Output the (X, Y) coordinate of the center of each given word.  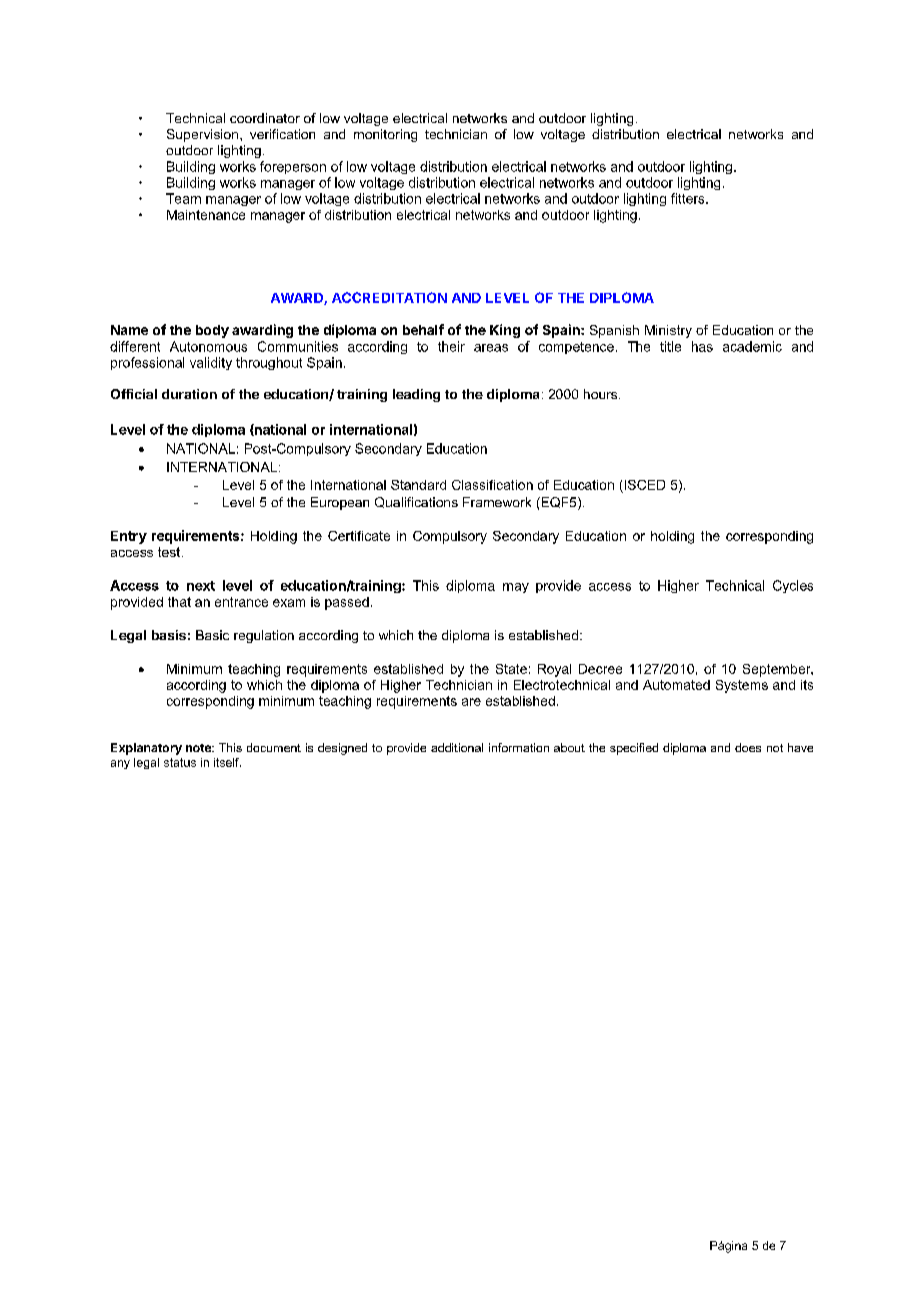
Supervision (204, 135)
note (199, 748)
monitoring (385, 135)
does (748, 747)
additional (457, 747)
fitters (689, 198)
